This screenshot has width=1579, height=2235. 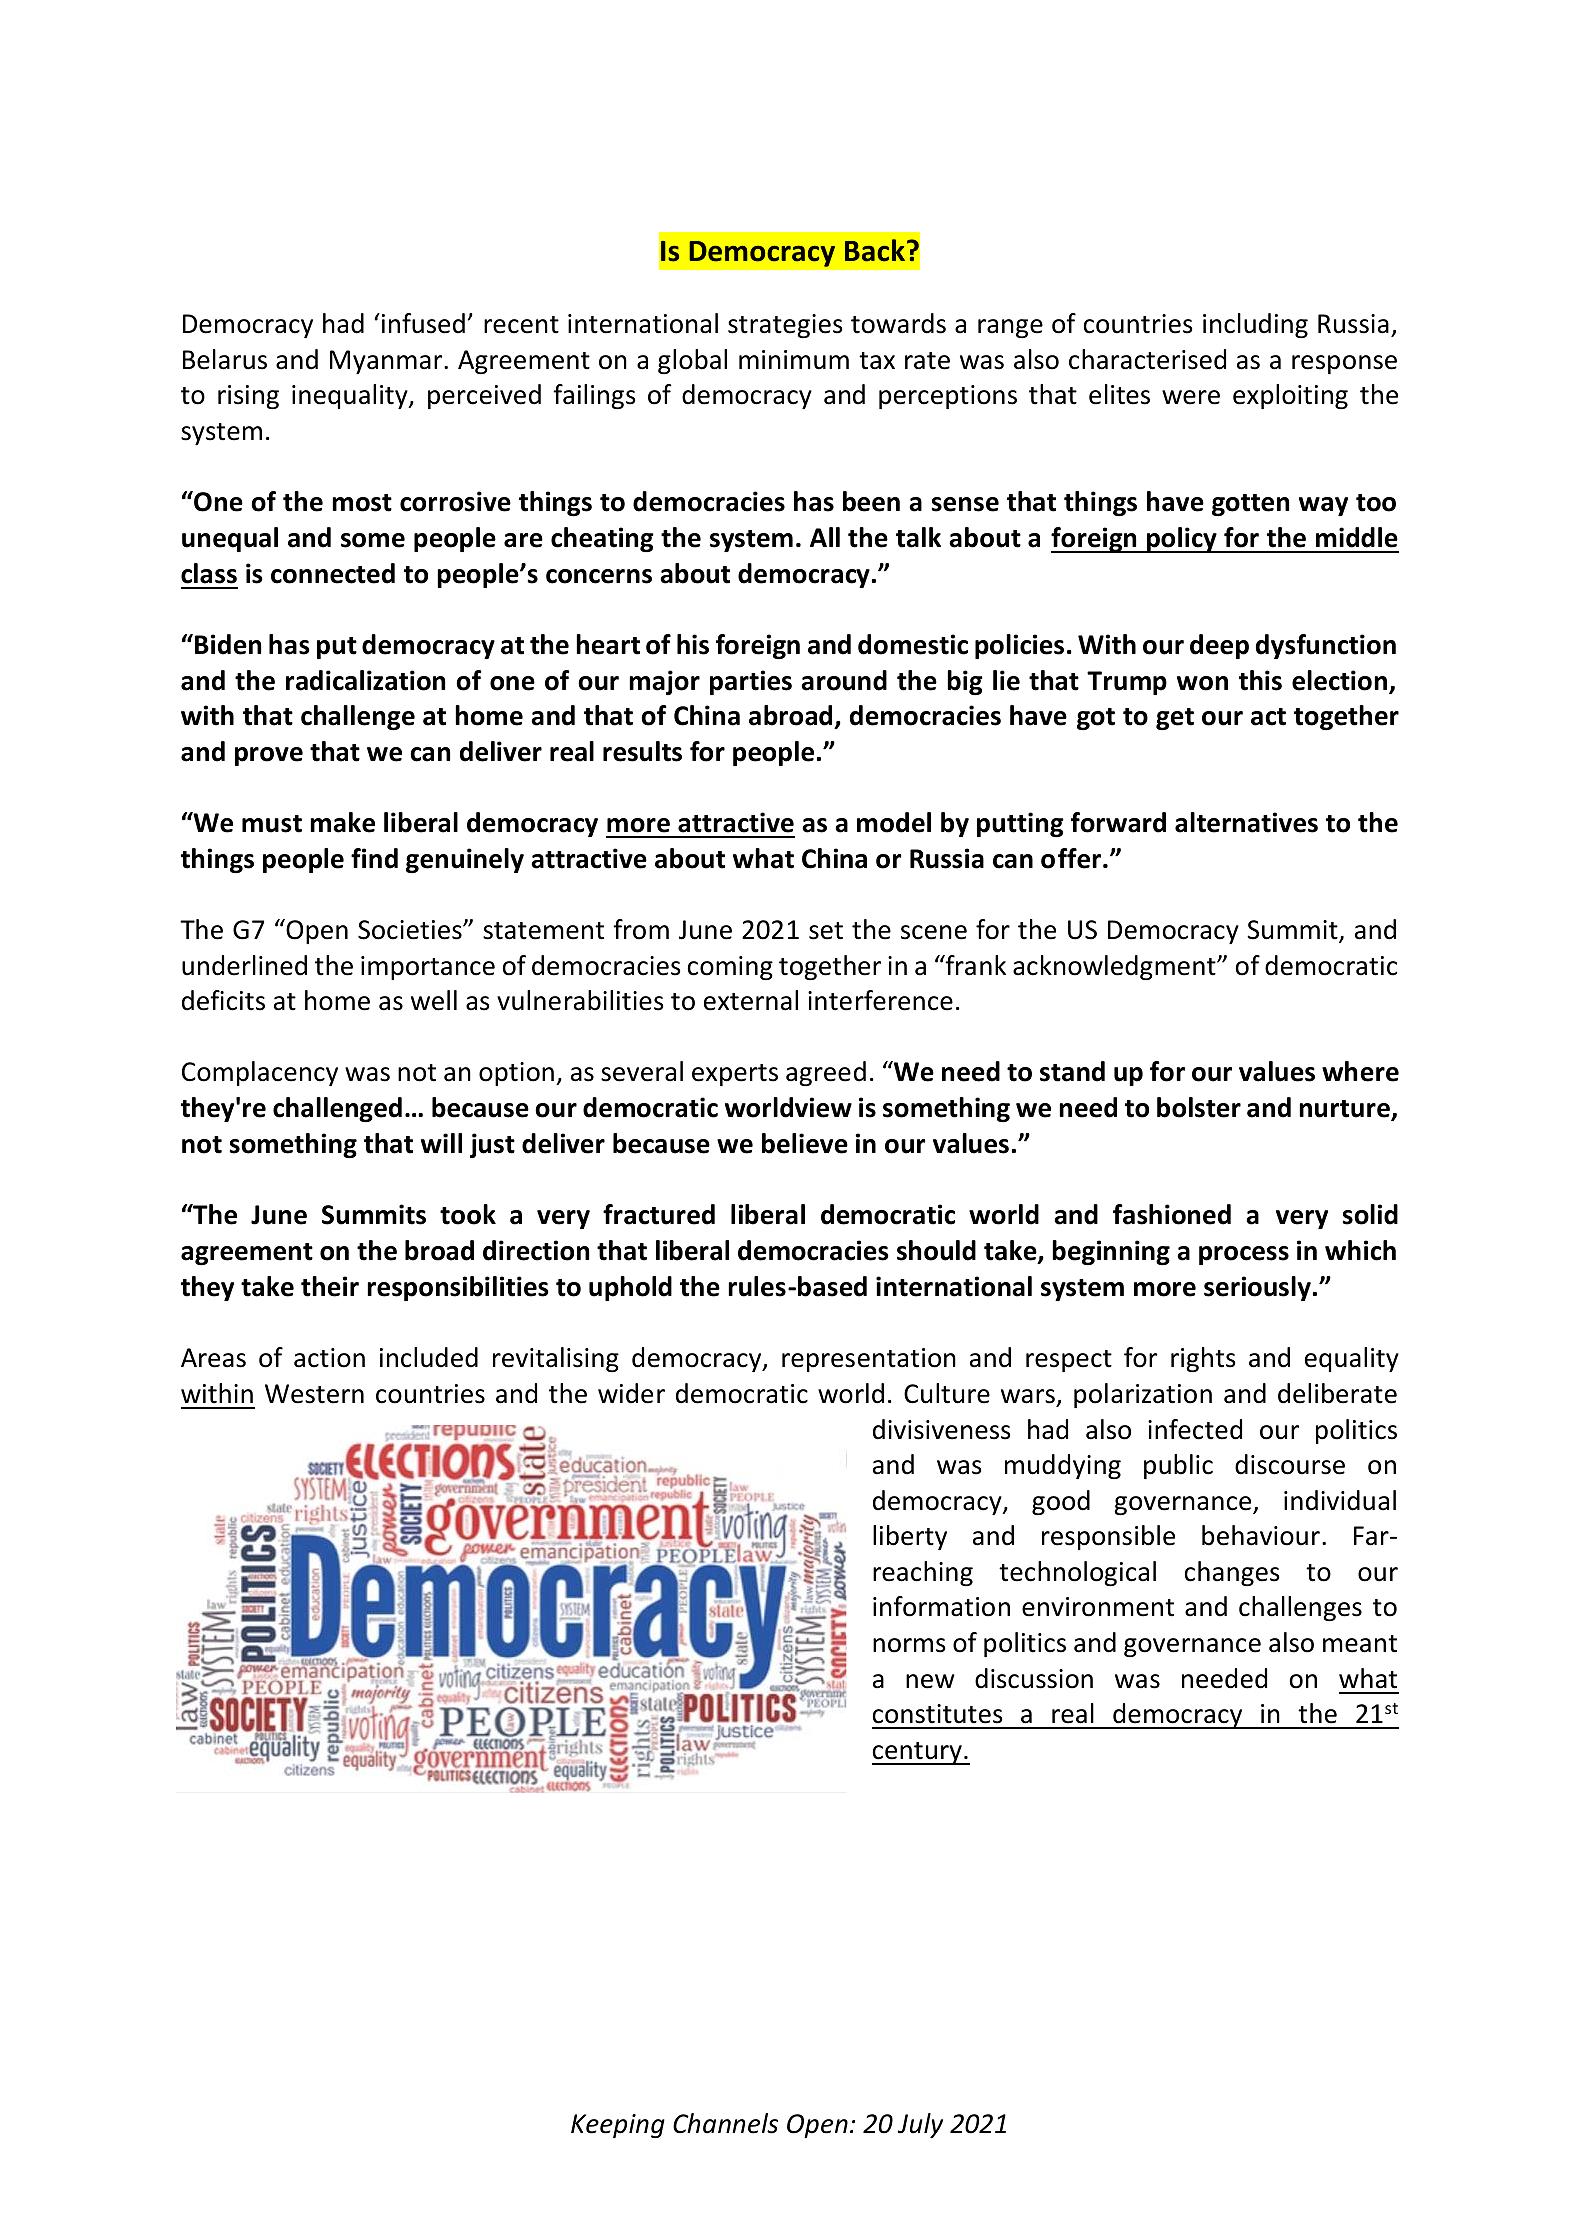 What do you see at coordinates (805, 1143) in the screenshot?
I see `believe` at bounding box center [805, 1143].
